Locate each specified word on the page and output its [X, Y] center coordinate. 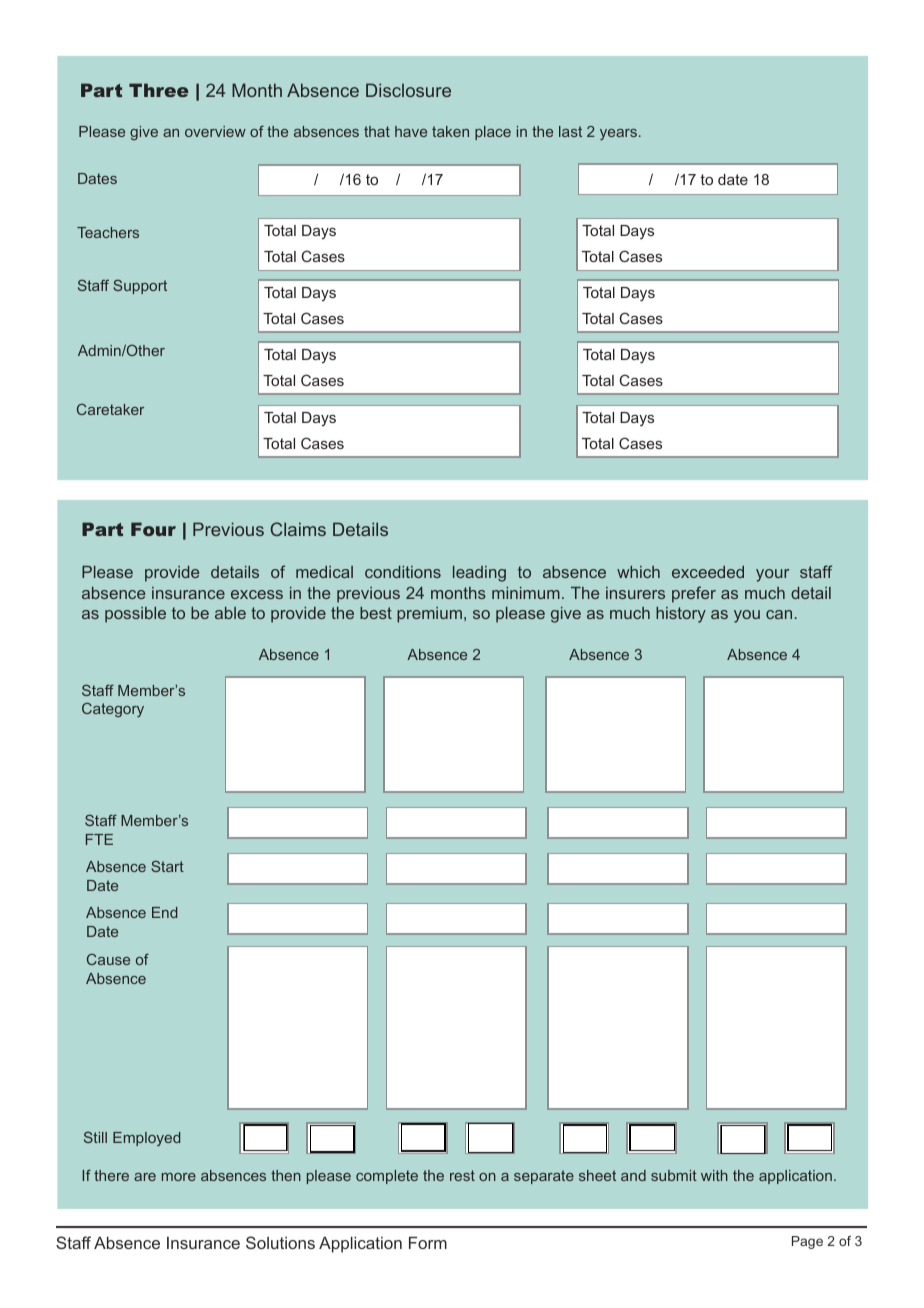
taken [450, 131]
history [681, 615]
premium [429, 615]
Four [153, 529]
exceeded [708, 572]
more [179, 1177]
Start [167, 866]
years [618, 134]
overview [215, 131]
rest [462, 1175]
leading [479, 574]
